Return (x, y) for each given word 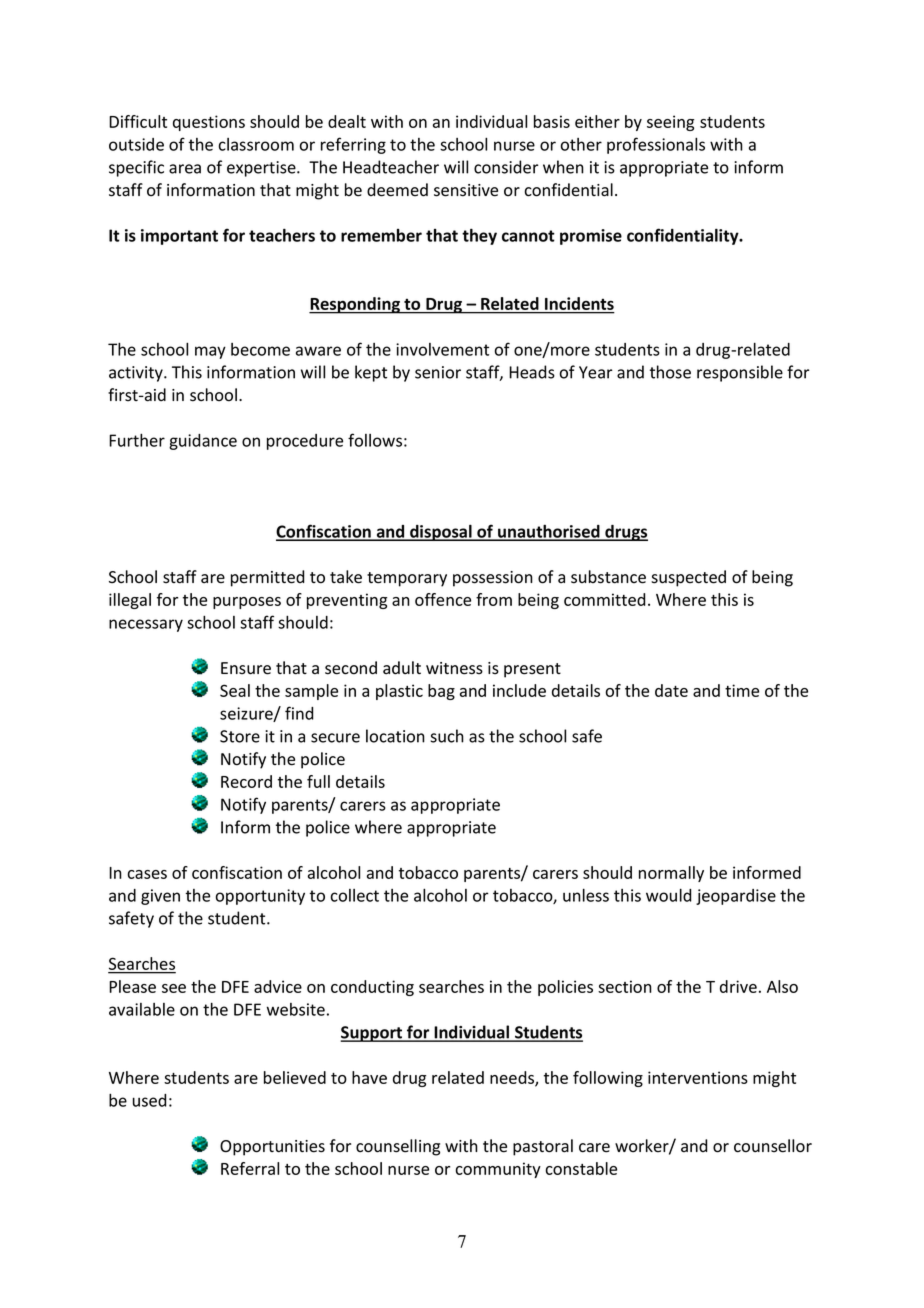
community (498, 1170)
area (185, 169)
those (670, 372)
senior (438, 372)
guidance (203, 442)
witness (454, 668)
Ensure (246, 668)
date (671, 690)
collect (355, 895)
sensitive (466, 190)
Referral (250, 1168)
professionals (656, 145)
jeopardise (736, 897)
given (160, 897)
